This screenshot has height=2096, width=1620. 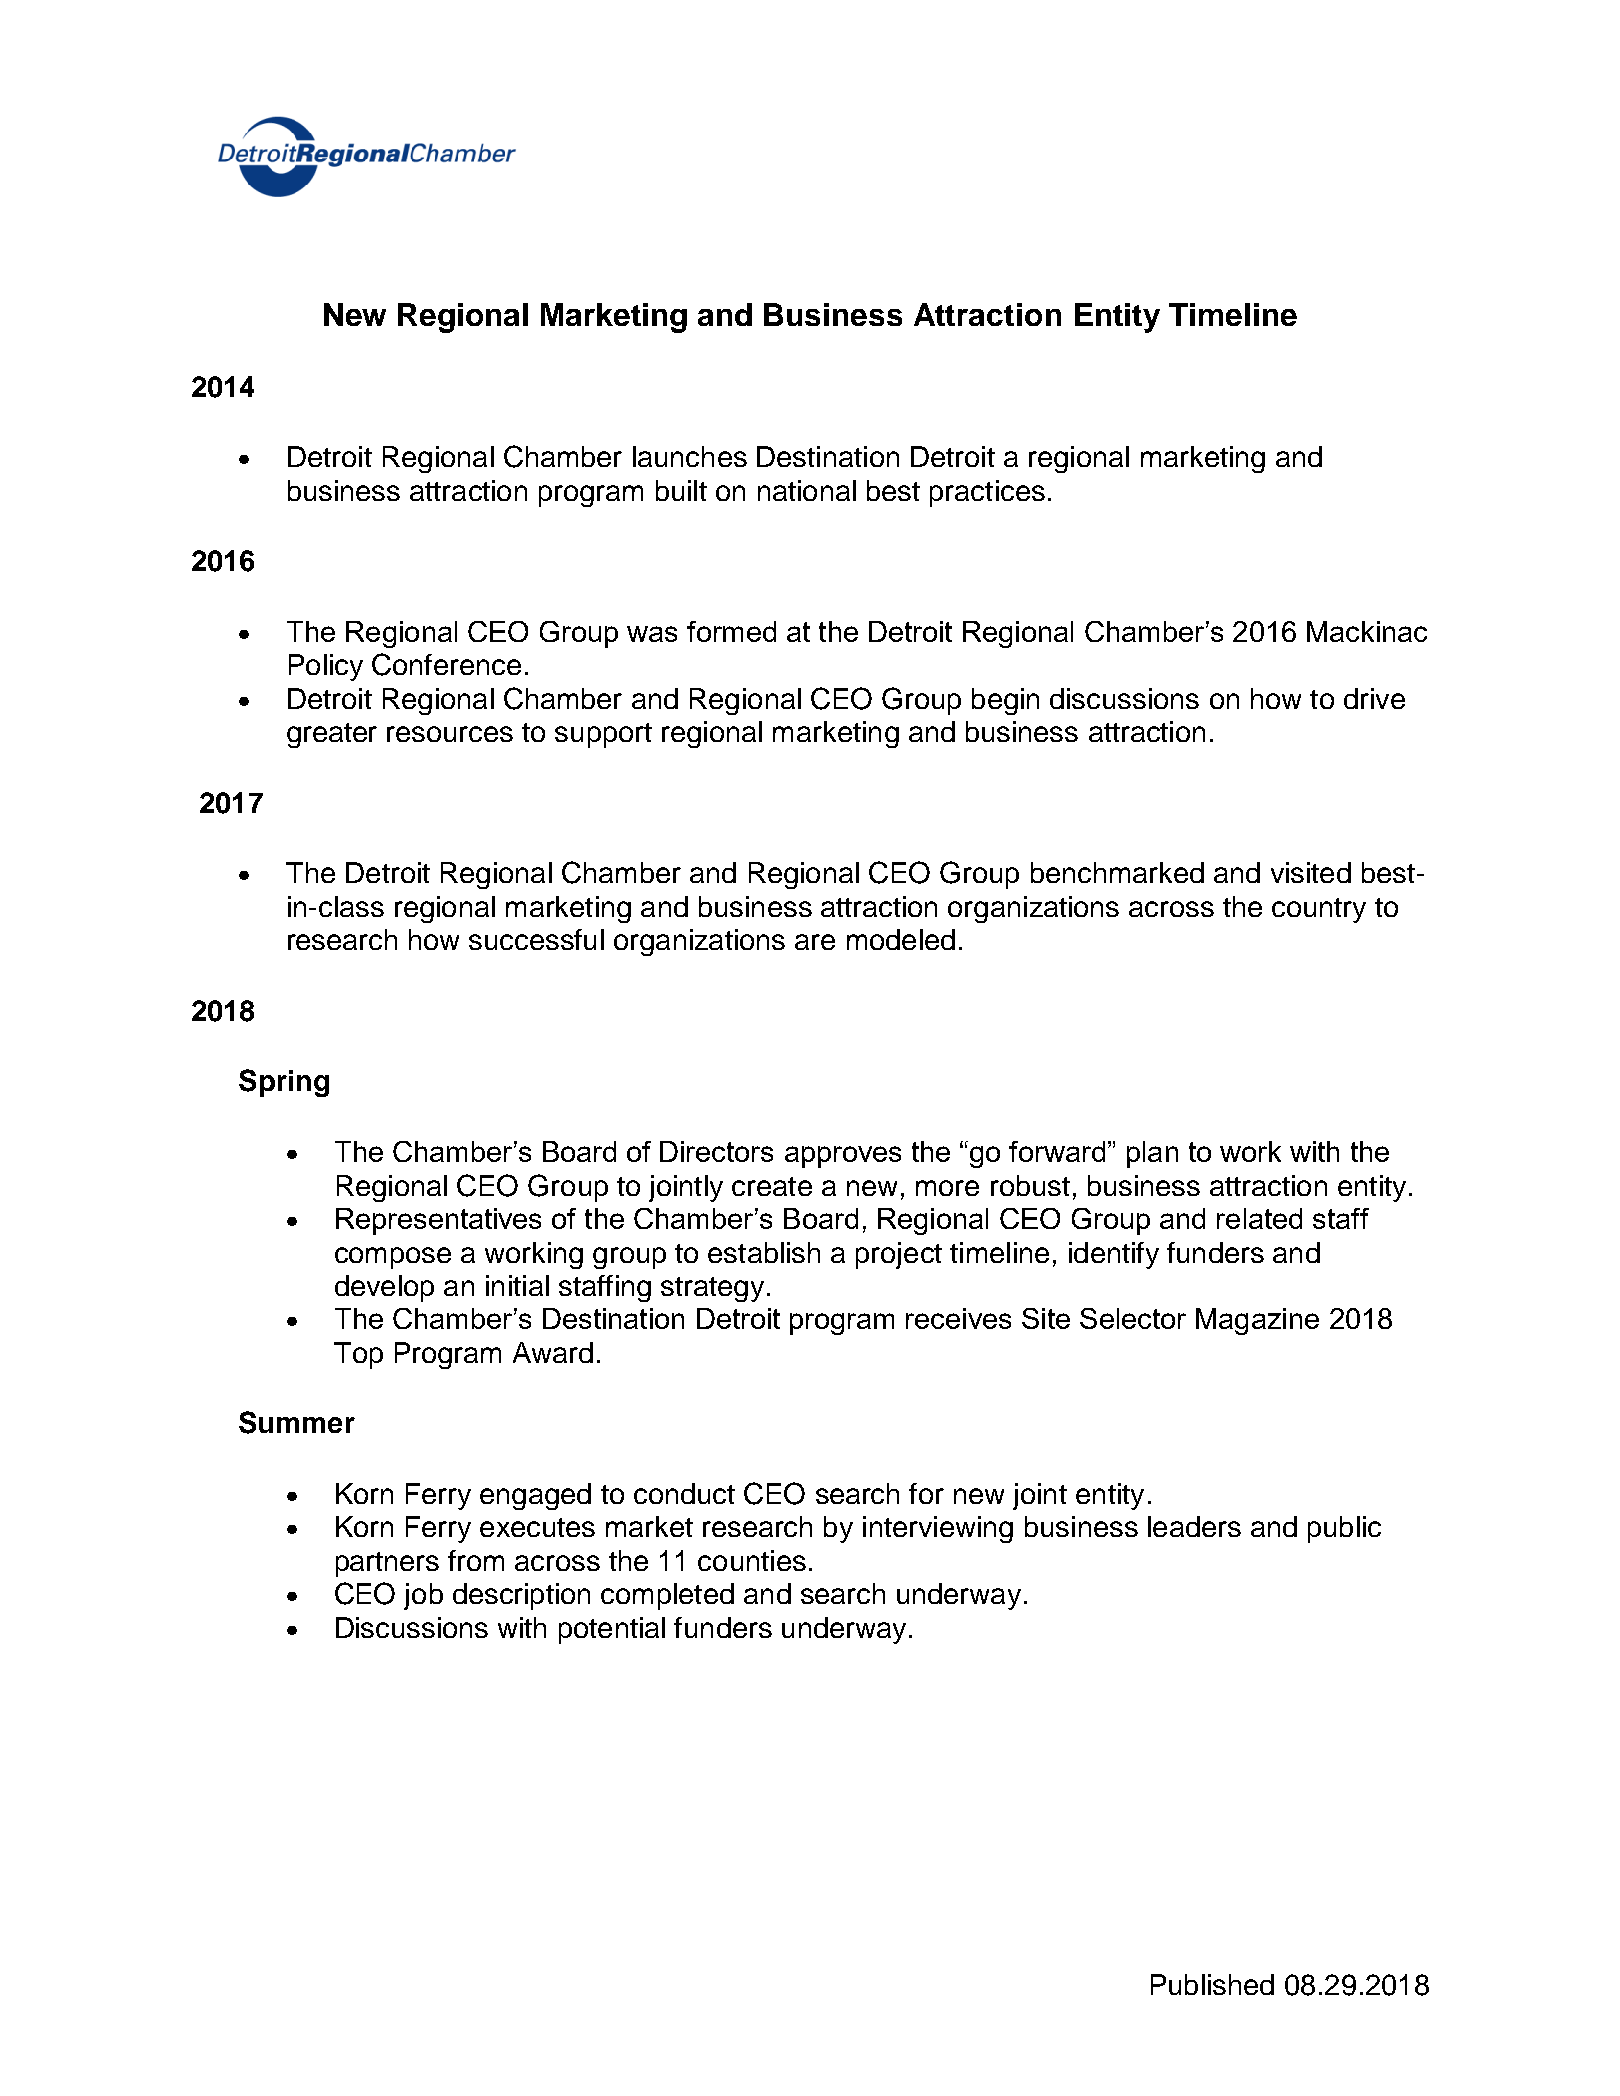 I want to click on are, so click(x=815, y=942).
